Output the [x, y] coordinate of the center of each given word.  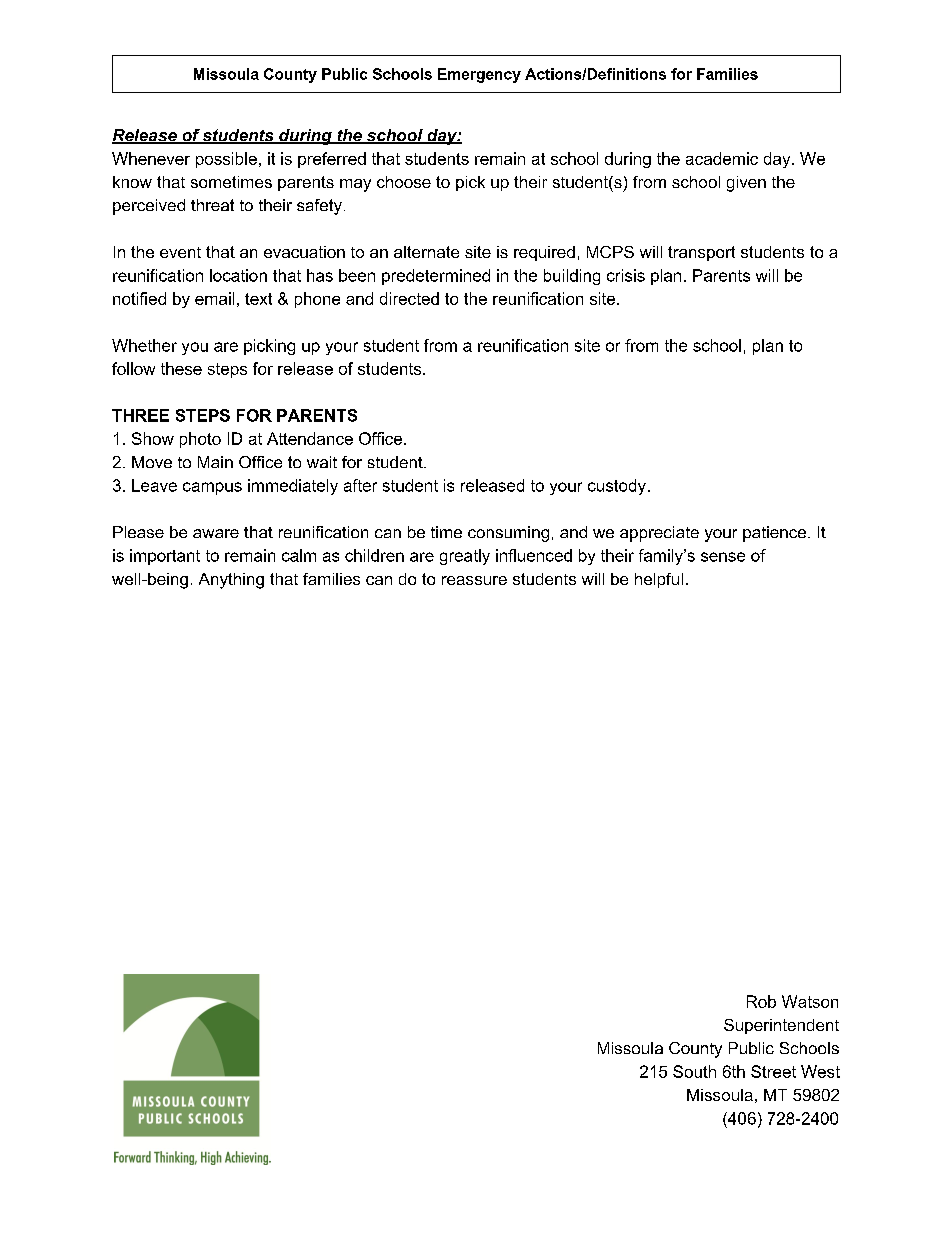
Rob [761, 1001]
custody [617, 487]
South [694, 1071]
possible [226, 160]
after [360, 485]
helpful [659, 580]
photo [200, 440]
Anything [231, 581]
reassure [474, 580]
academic [722, 158]
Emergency [479, 75]
